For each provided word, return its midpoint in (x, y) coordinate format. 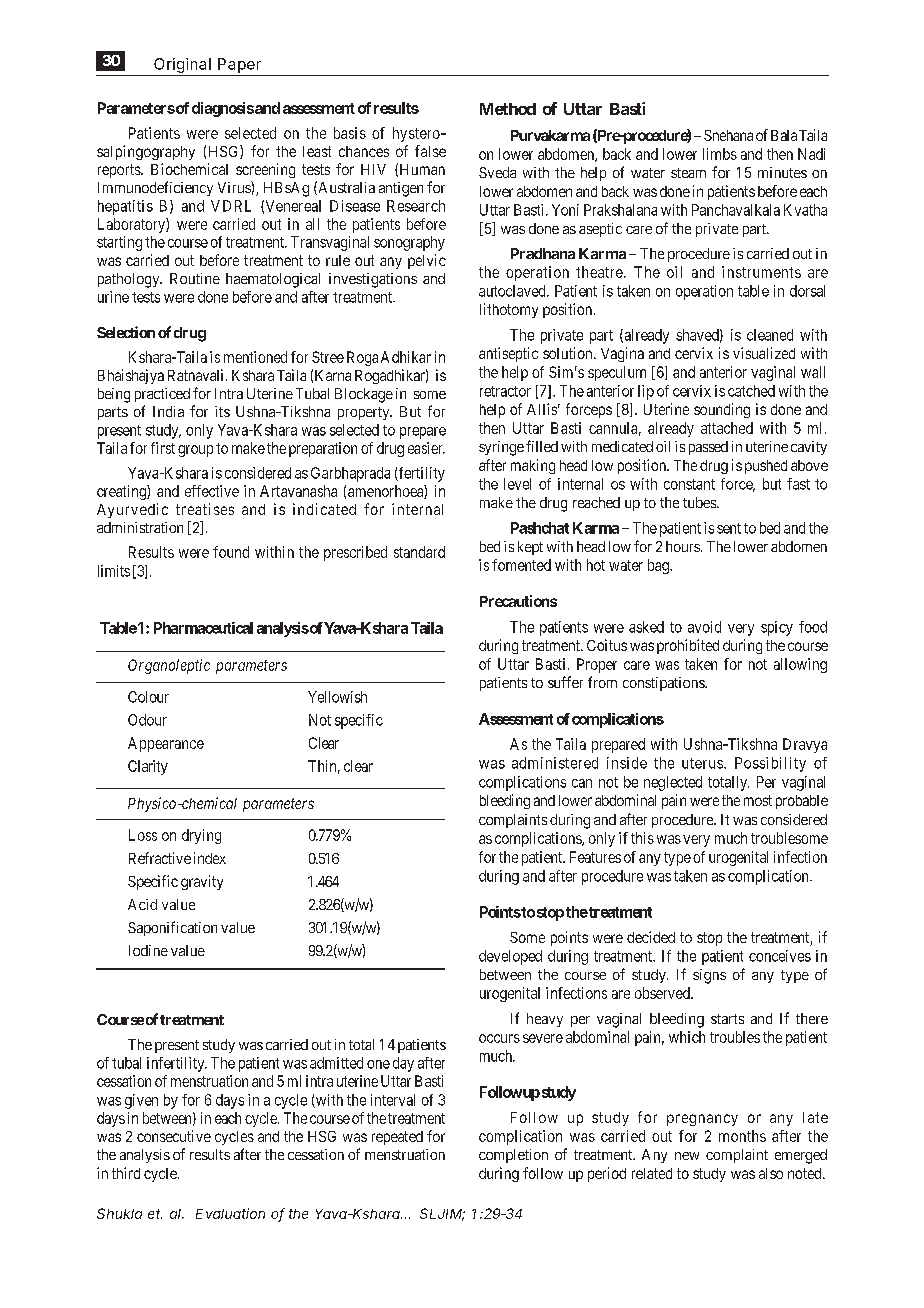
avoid (704, 627)
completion (513, 1156)
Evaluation (230, 1213)
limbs (720, 154)
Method (508, 109)
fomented (521, 565)
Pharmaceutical (203, 628)
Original (182, 65)
